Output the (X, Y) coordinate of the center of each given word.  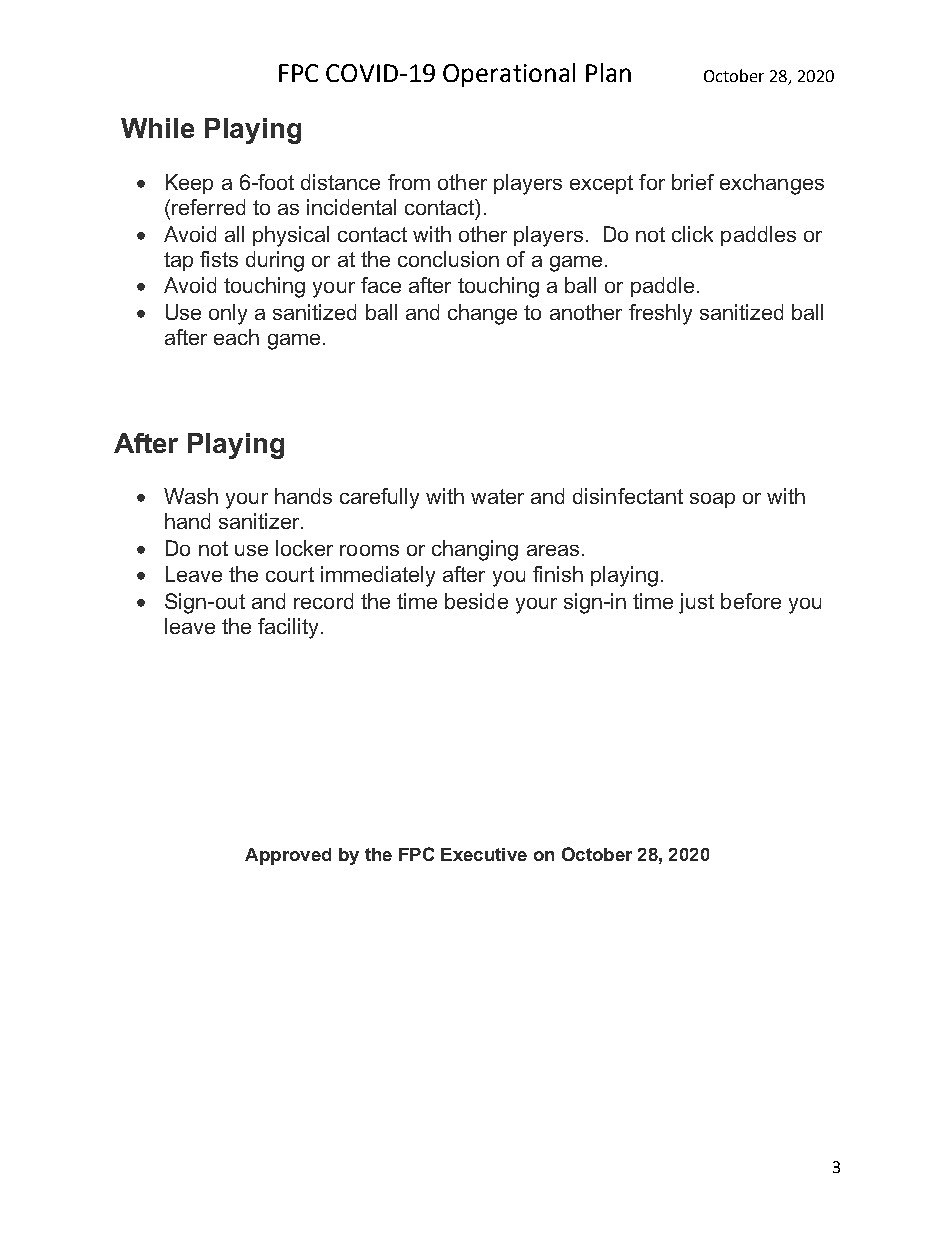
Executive (484, 854)
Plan (608, 72)
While (157, 128)
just (696, 603)
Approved (288, 856)
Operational (509, 75)
